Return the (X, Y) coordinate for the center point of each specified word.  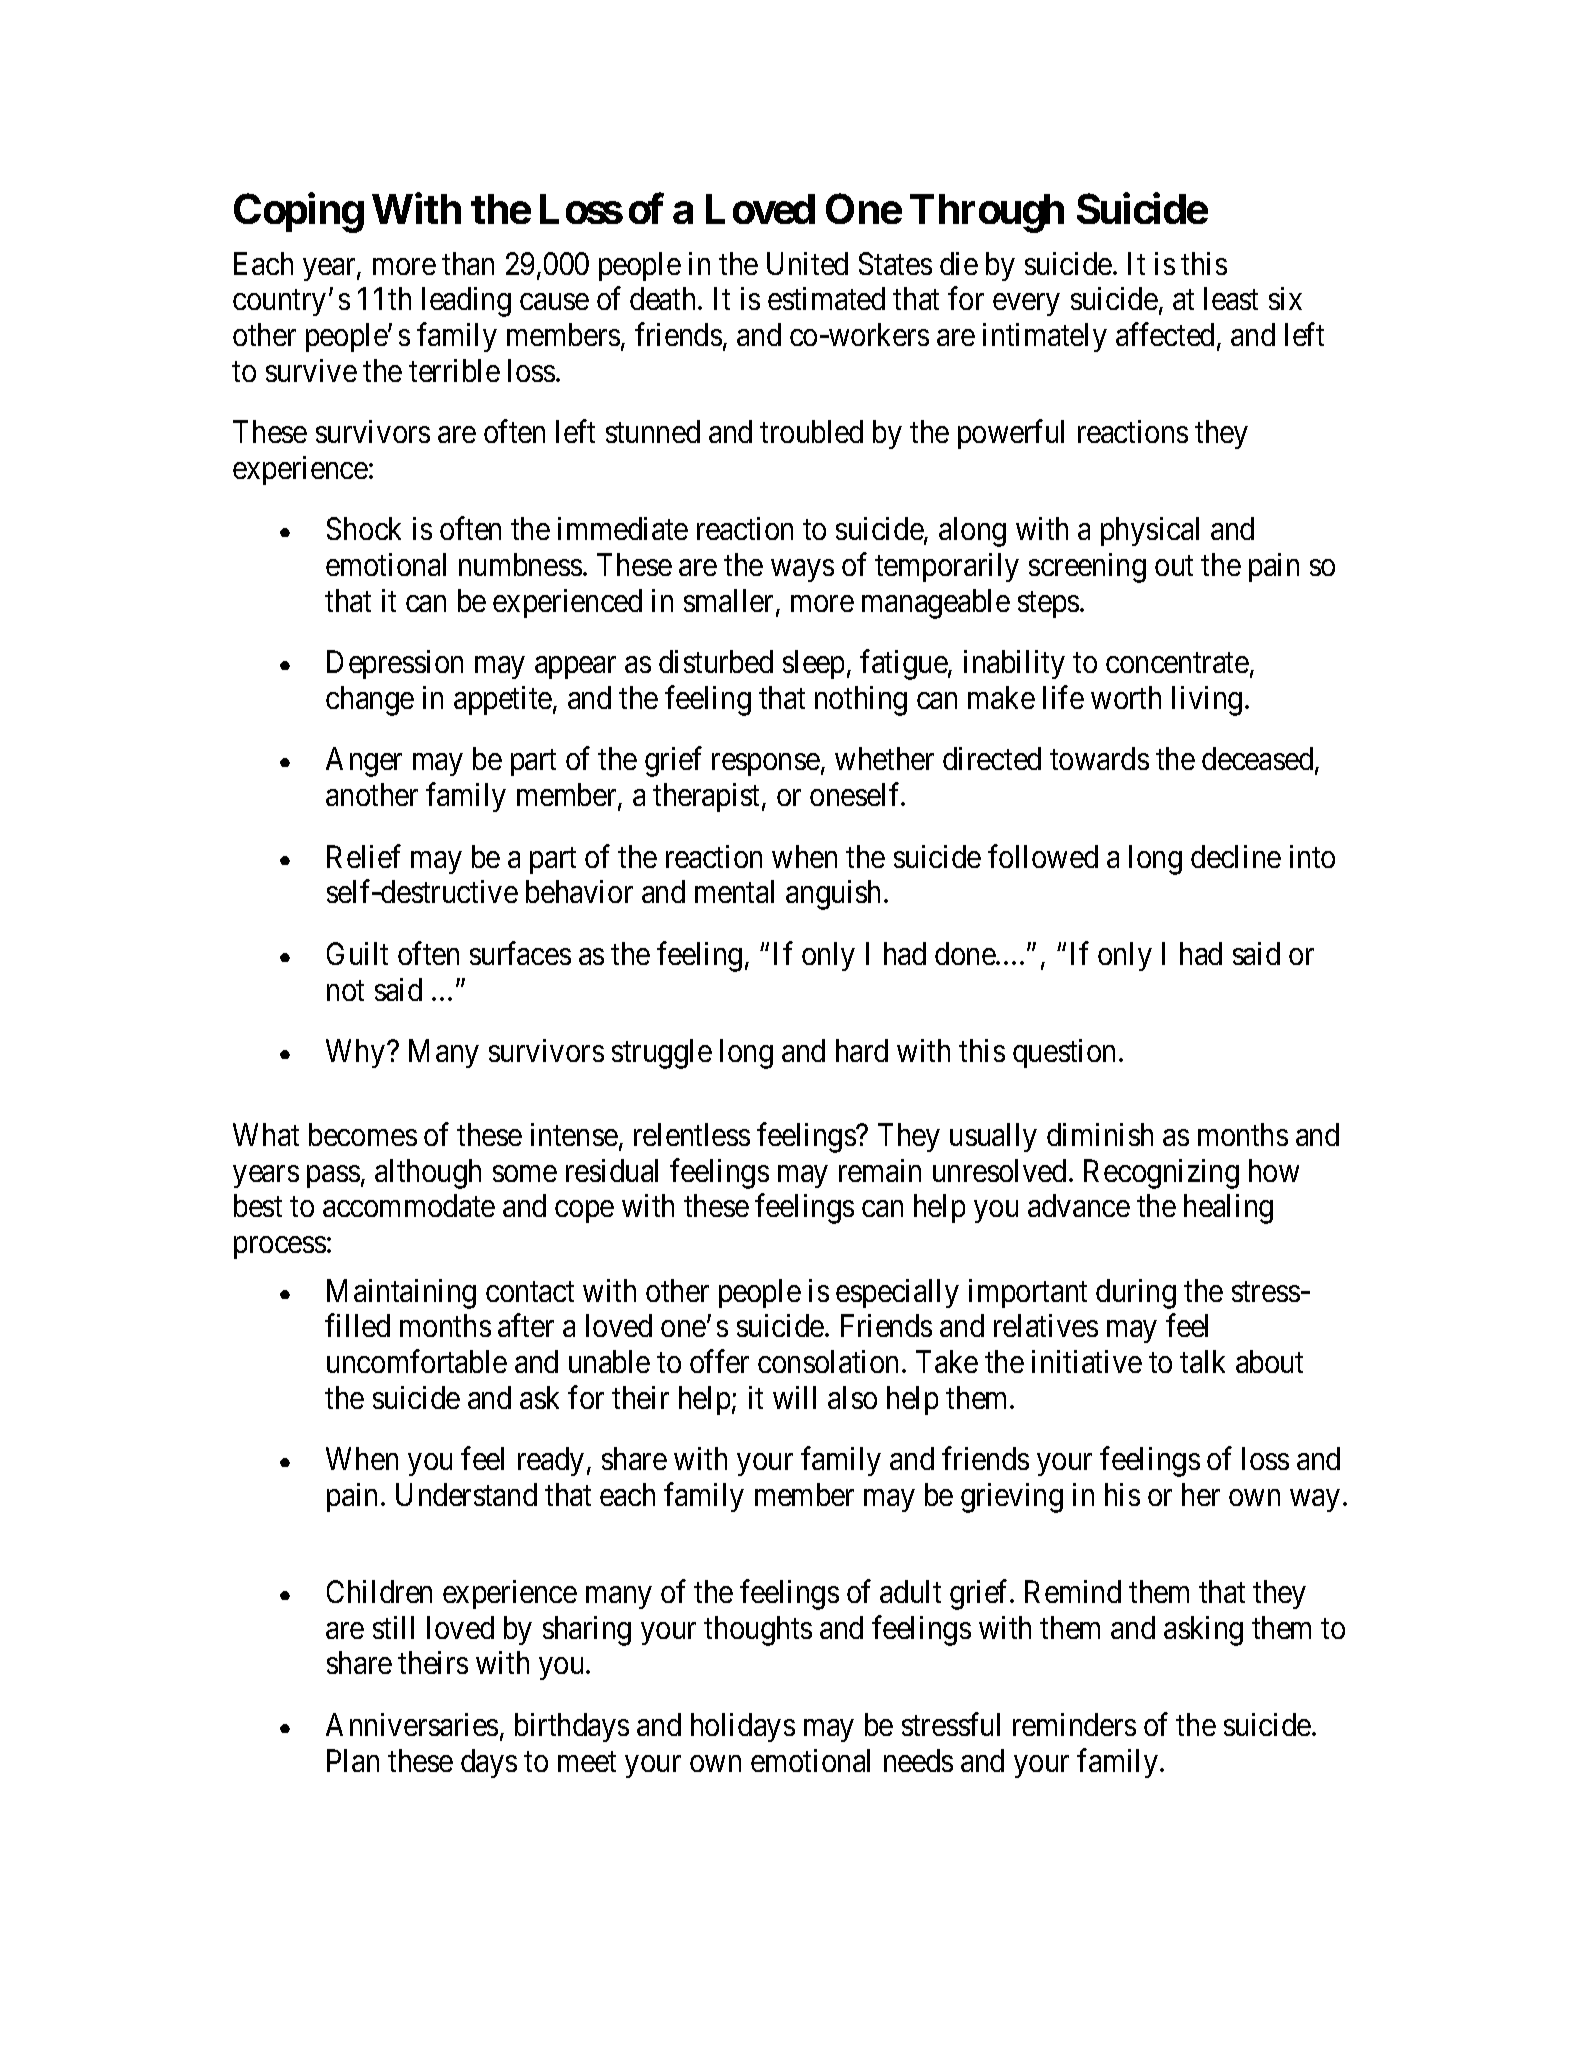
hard (862, 1050)
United (807, 263)
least (1231, 298)
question (1066, 1053)
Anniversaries (412, 1724)
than (468, 263)
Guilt (357, 953)
